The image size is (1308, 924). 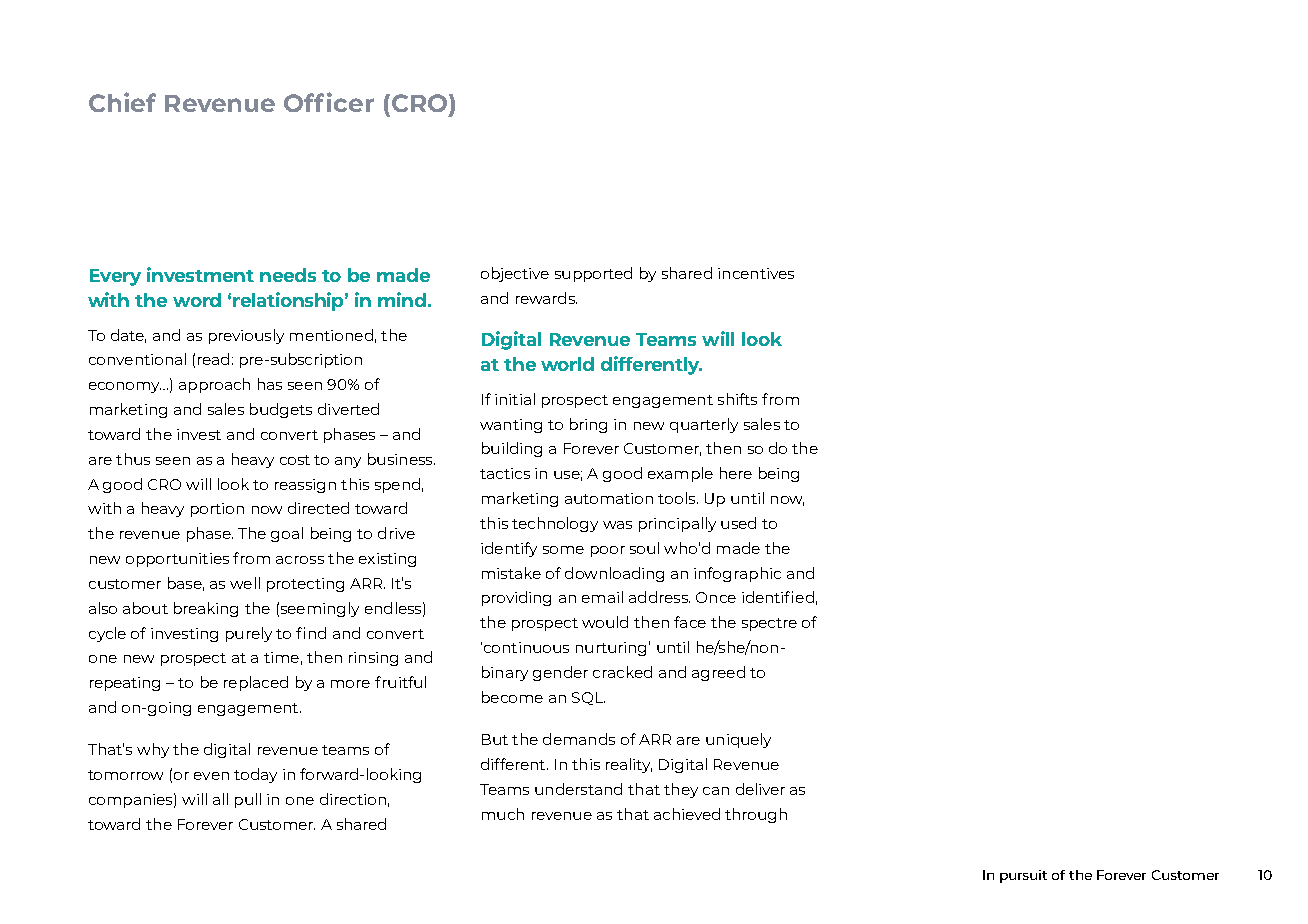 What do you see at coordinates (248, 800) in the screenshot?
I see `pull` at bounding box center [248, 800].
